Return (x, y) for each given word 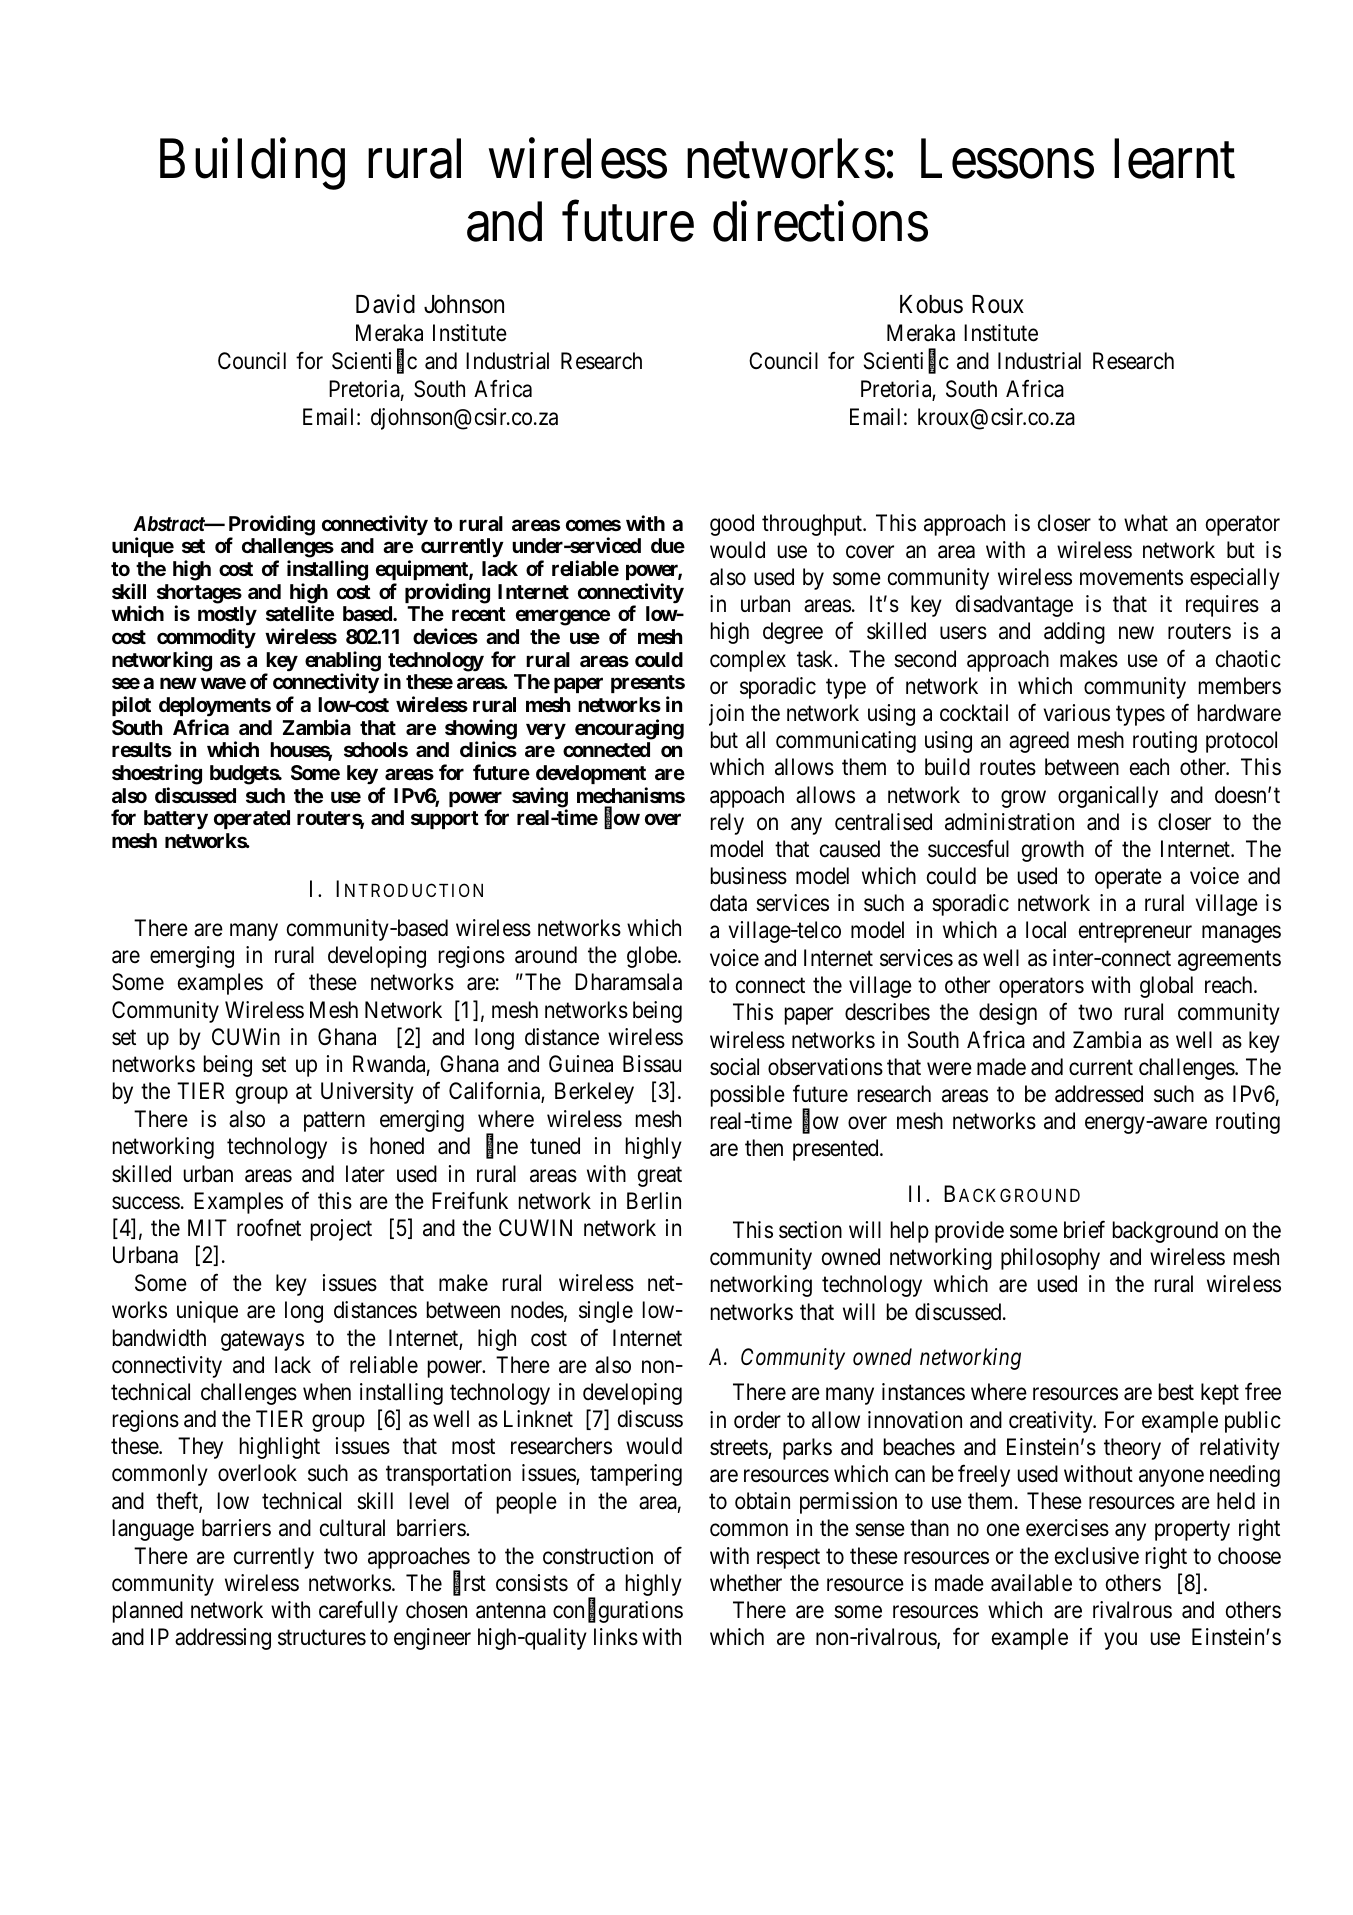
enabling (343, 662)
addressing (223, 1639)
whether (746, 1583)
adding (1074, 633)
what (1146, 523)
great (660, 1177)
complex (748, 661)
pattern (334, 1122)
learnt (1174, 159)
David (385, 304)
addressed (1099, 1094)
